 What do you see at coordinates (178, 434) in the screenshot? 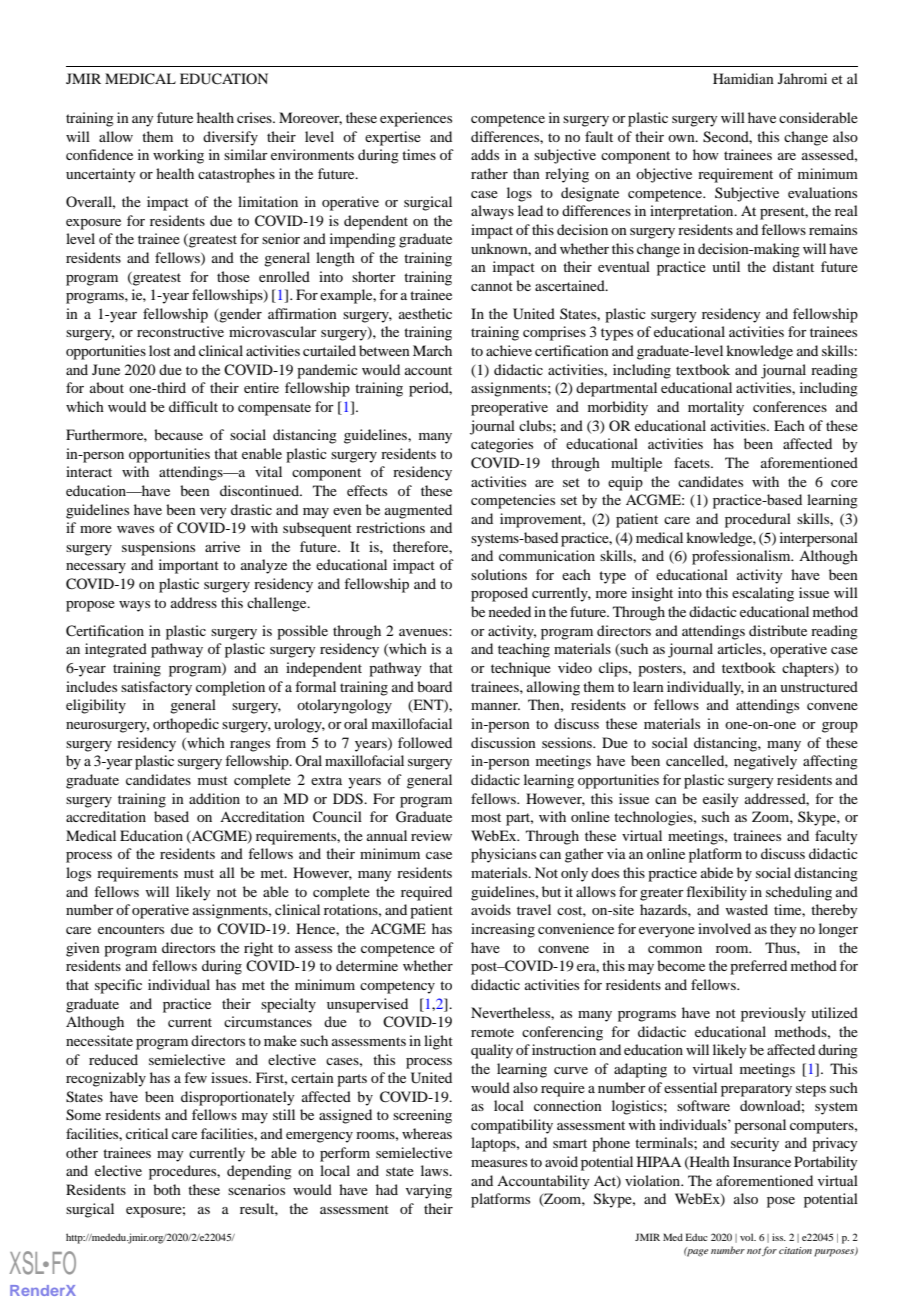
I see `because` at bounding box center [178, 434].
